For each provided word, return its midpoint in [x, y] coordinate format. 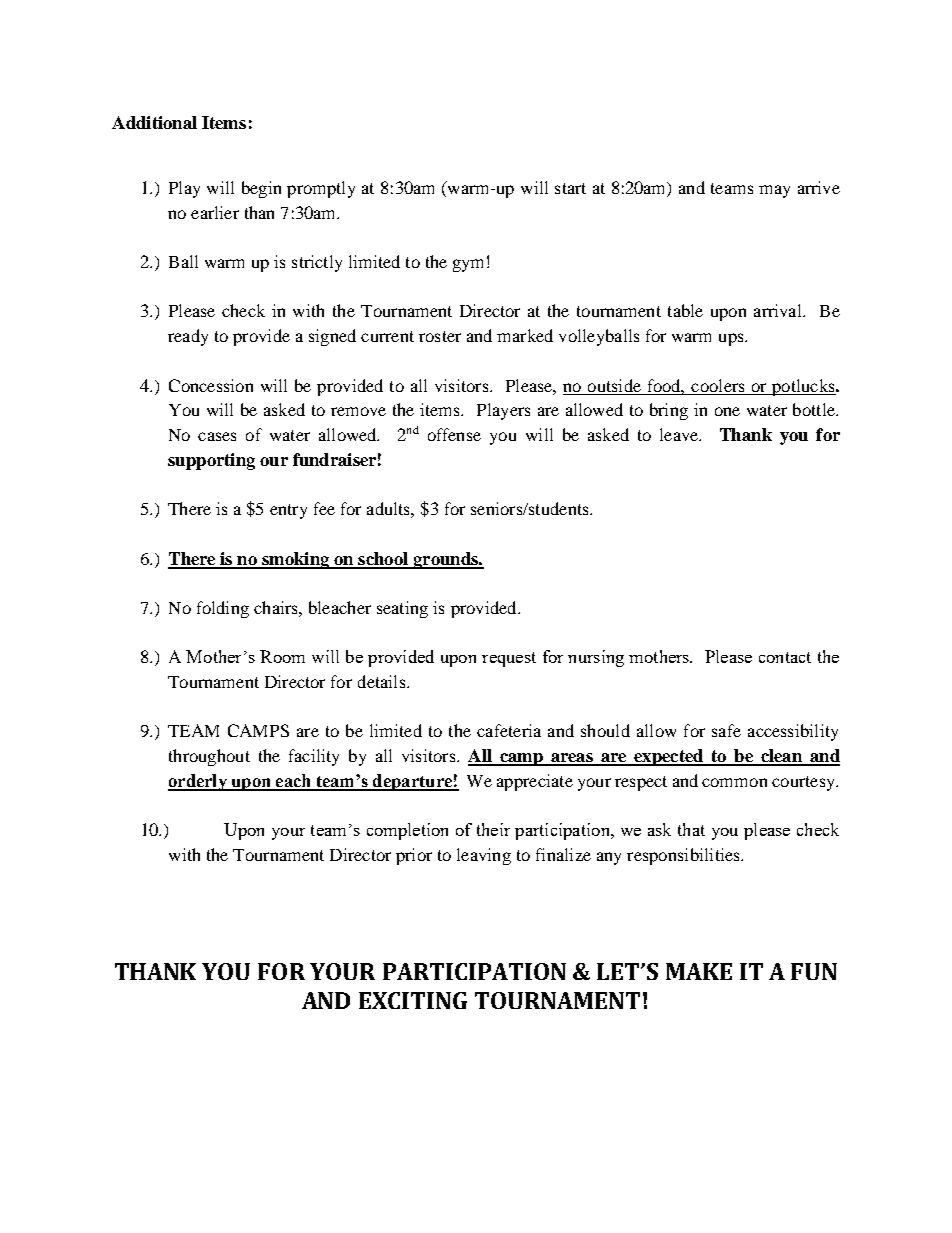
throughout [209, 757]
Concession [211, 385]
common [734, 782]
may [774, 191]
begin [261, 189]
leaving [484, 856]
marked [525, 335]
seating [402, 609]
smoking [296, 560]
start [570, 188]
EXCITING [413, 1000]
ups [732, 339]
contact [785, 657]
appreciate [535, 782]
